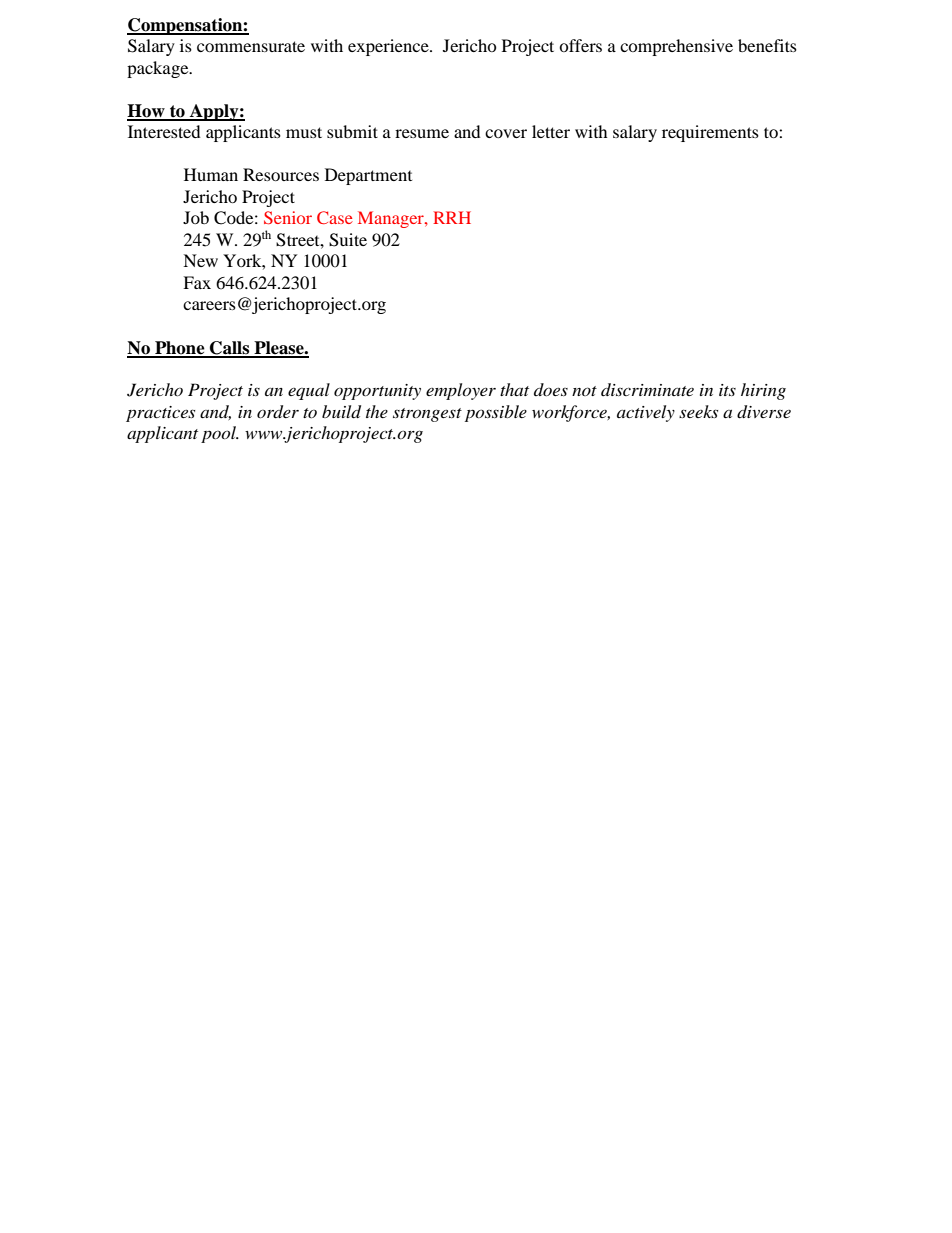 The image size is (952, 1233). I want to click on pool, so click(219, 434).
